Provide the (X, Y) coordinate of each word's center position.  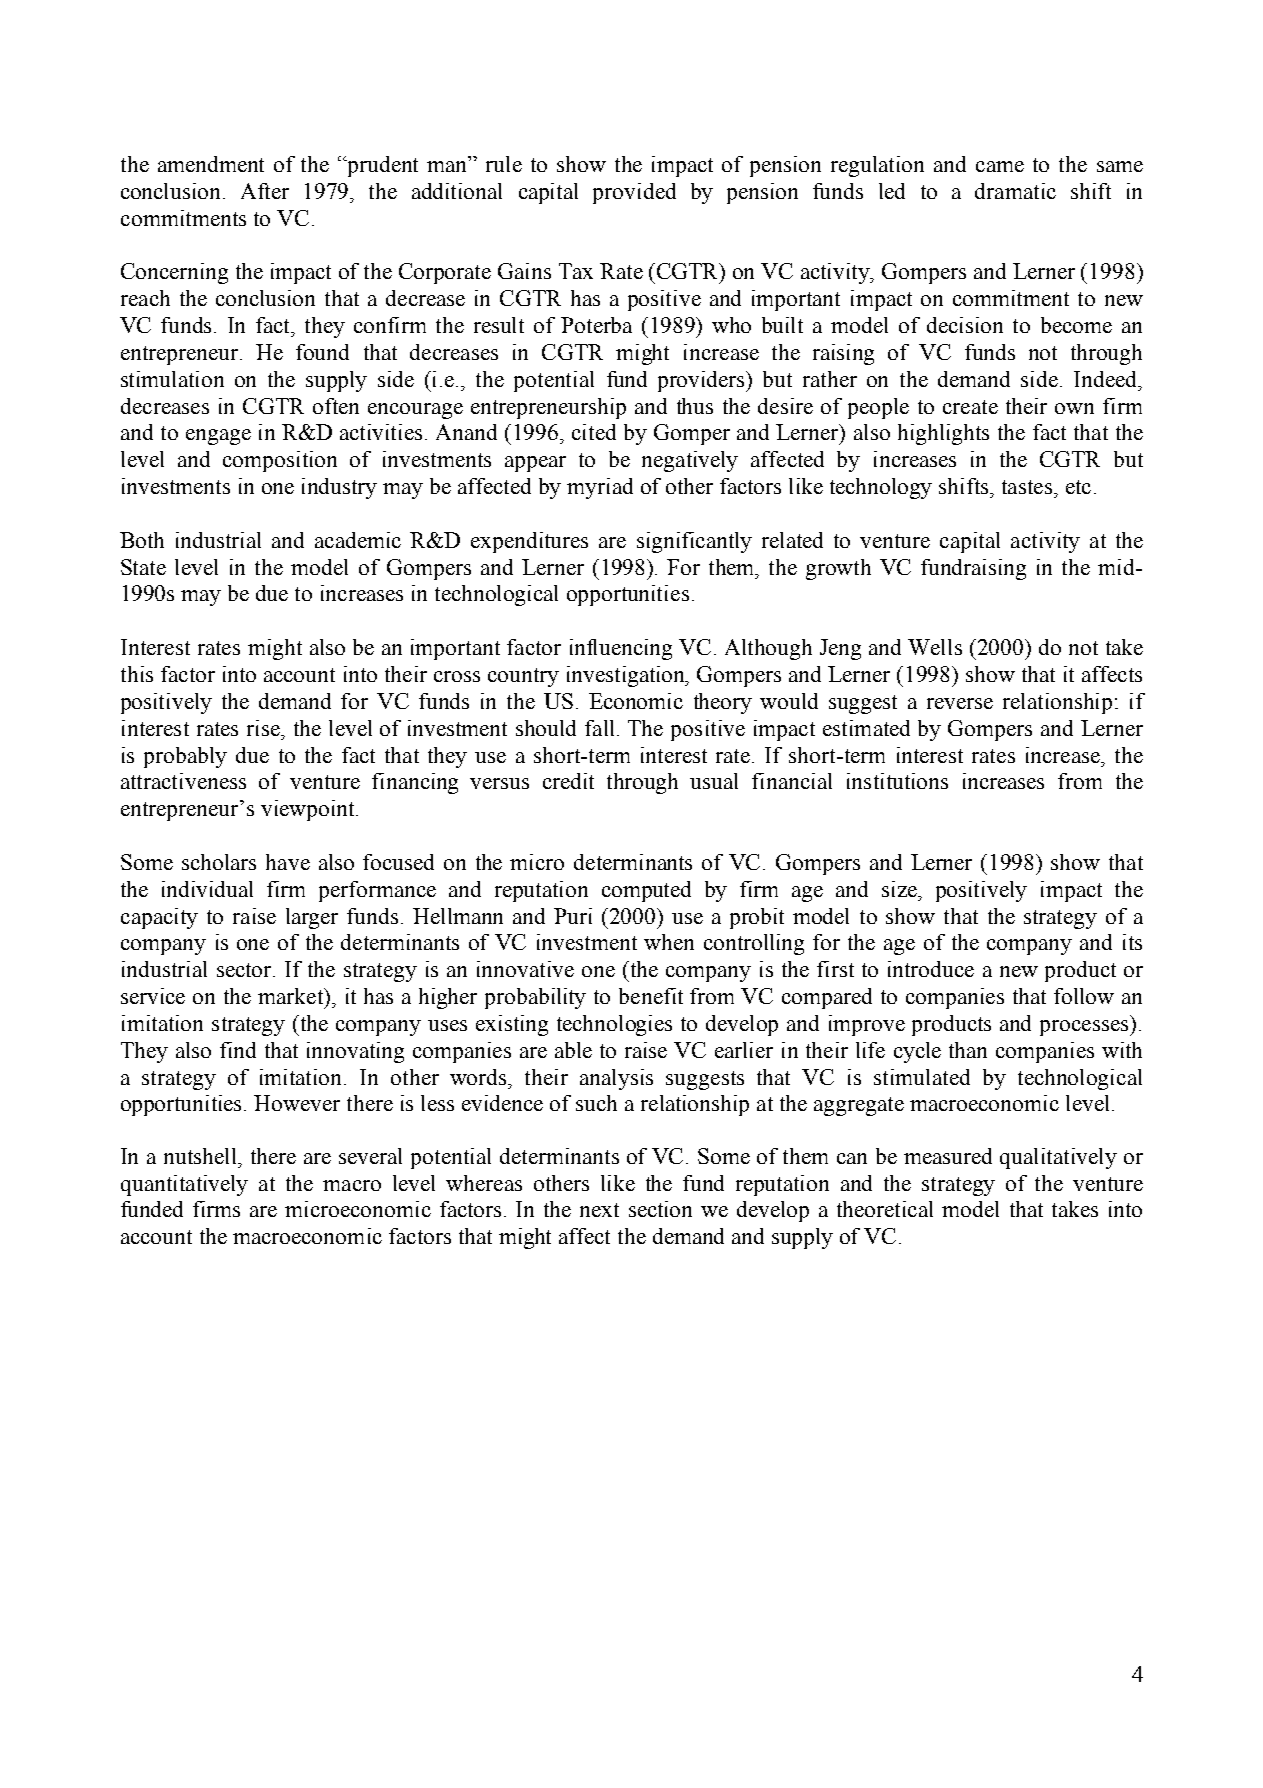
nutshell (201, 1156)
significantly (694, 542)
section (660, 1209)
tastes (1027, 487)
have (288, 862)
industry (339, 488)
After (265, 191)
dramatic (1015, 191)
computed (646, 891)
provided (634, 193)
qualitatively (1058, 1158)
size (901, 889)
